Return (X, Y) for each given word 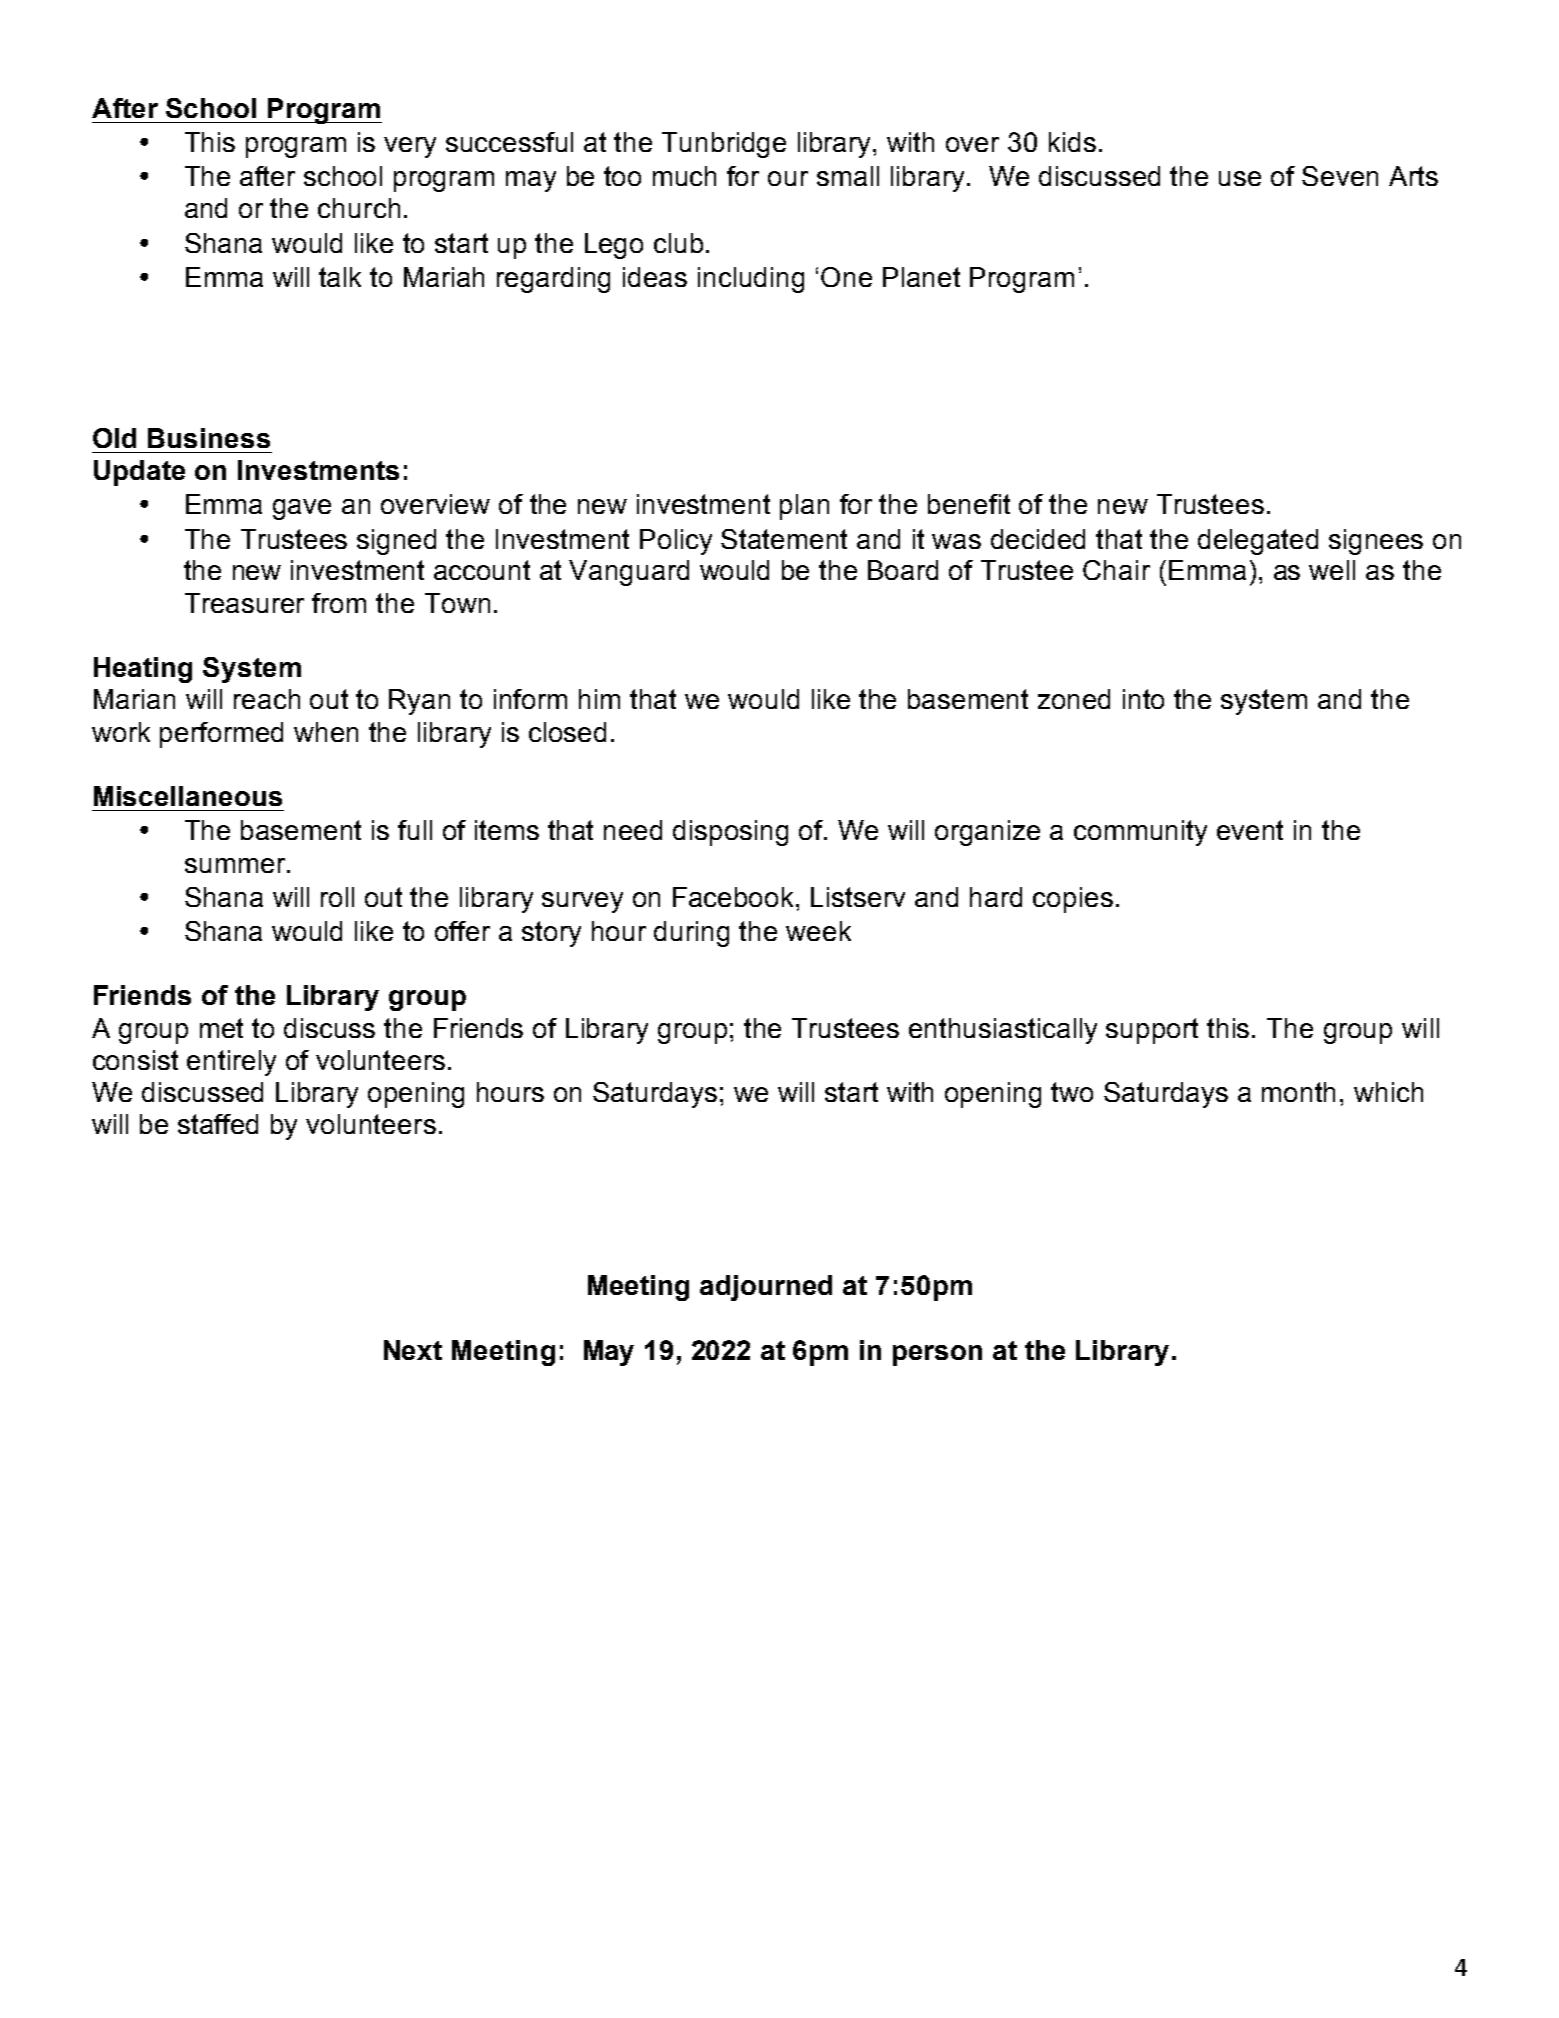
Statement (784, 539)
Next (413, 1350)
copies (1073, 900)
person (937, 1355)
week (818, 931)
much (684, 176)
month (1298, 1092)
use (1240, 178)
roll (337, 897)
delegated (1258, 542)
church (359, 208)
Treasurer (244, 603)
